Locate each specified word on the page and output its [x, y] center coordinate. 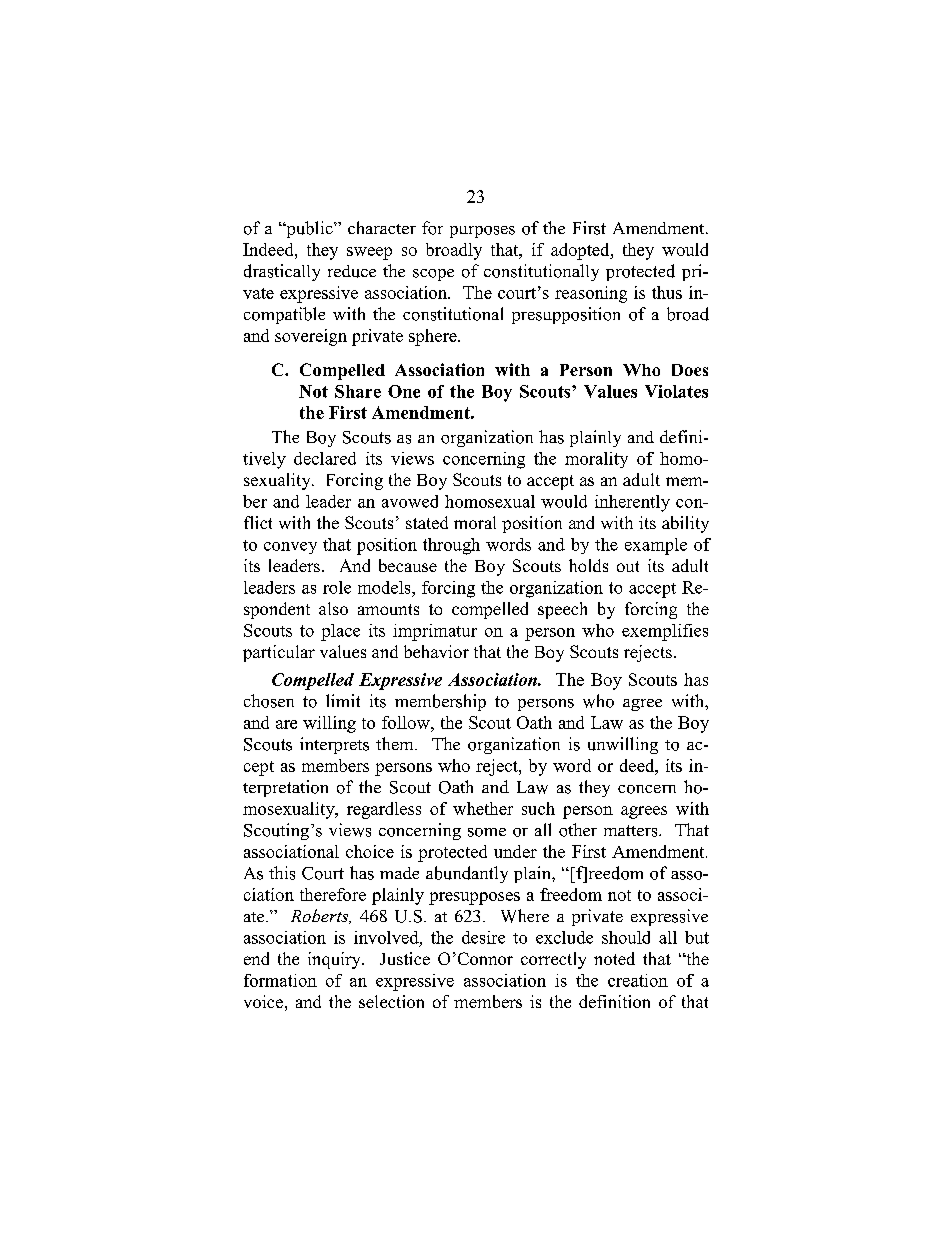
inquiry [335, 960]
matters [632, 831]
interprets [334, 745]
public [309, 229]
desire [483, 937]
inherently [632, 503]
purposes [482, 232]
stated [427, 522]
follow [407, 722]
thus [667, 292]
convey [290, 548]
